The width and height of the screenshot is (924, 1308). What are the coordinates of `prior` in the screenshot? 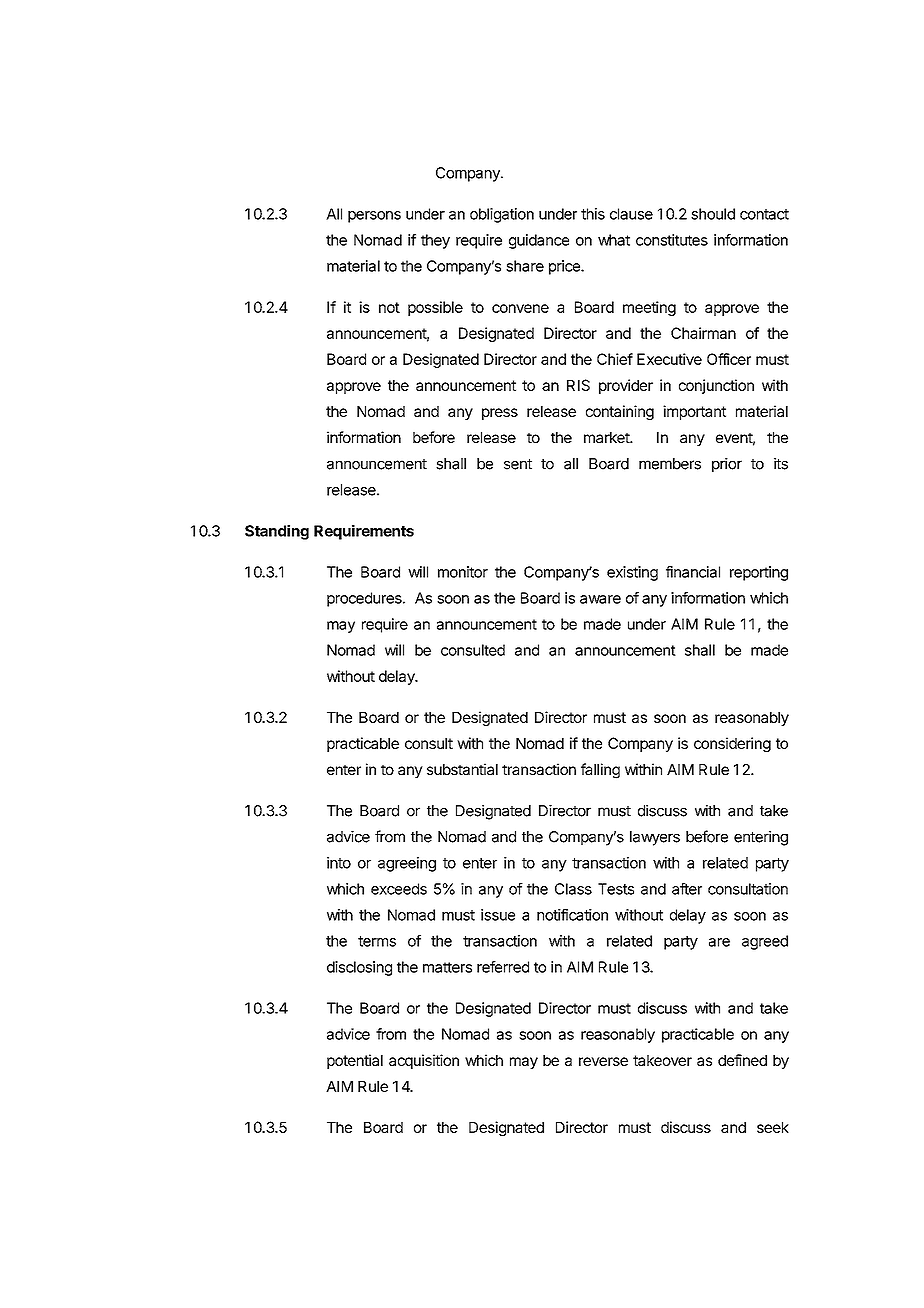 It's located at (727, 465).
